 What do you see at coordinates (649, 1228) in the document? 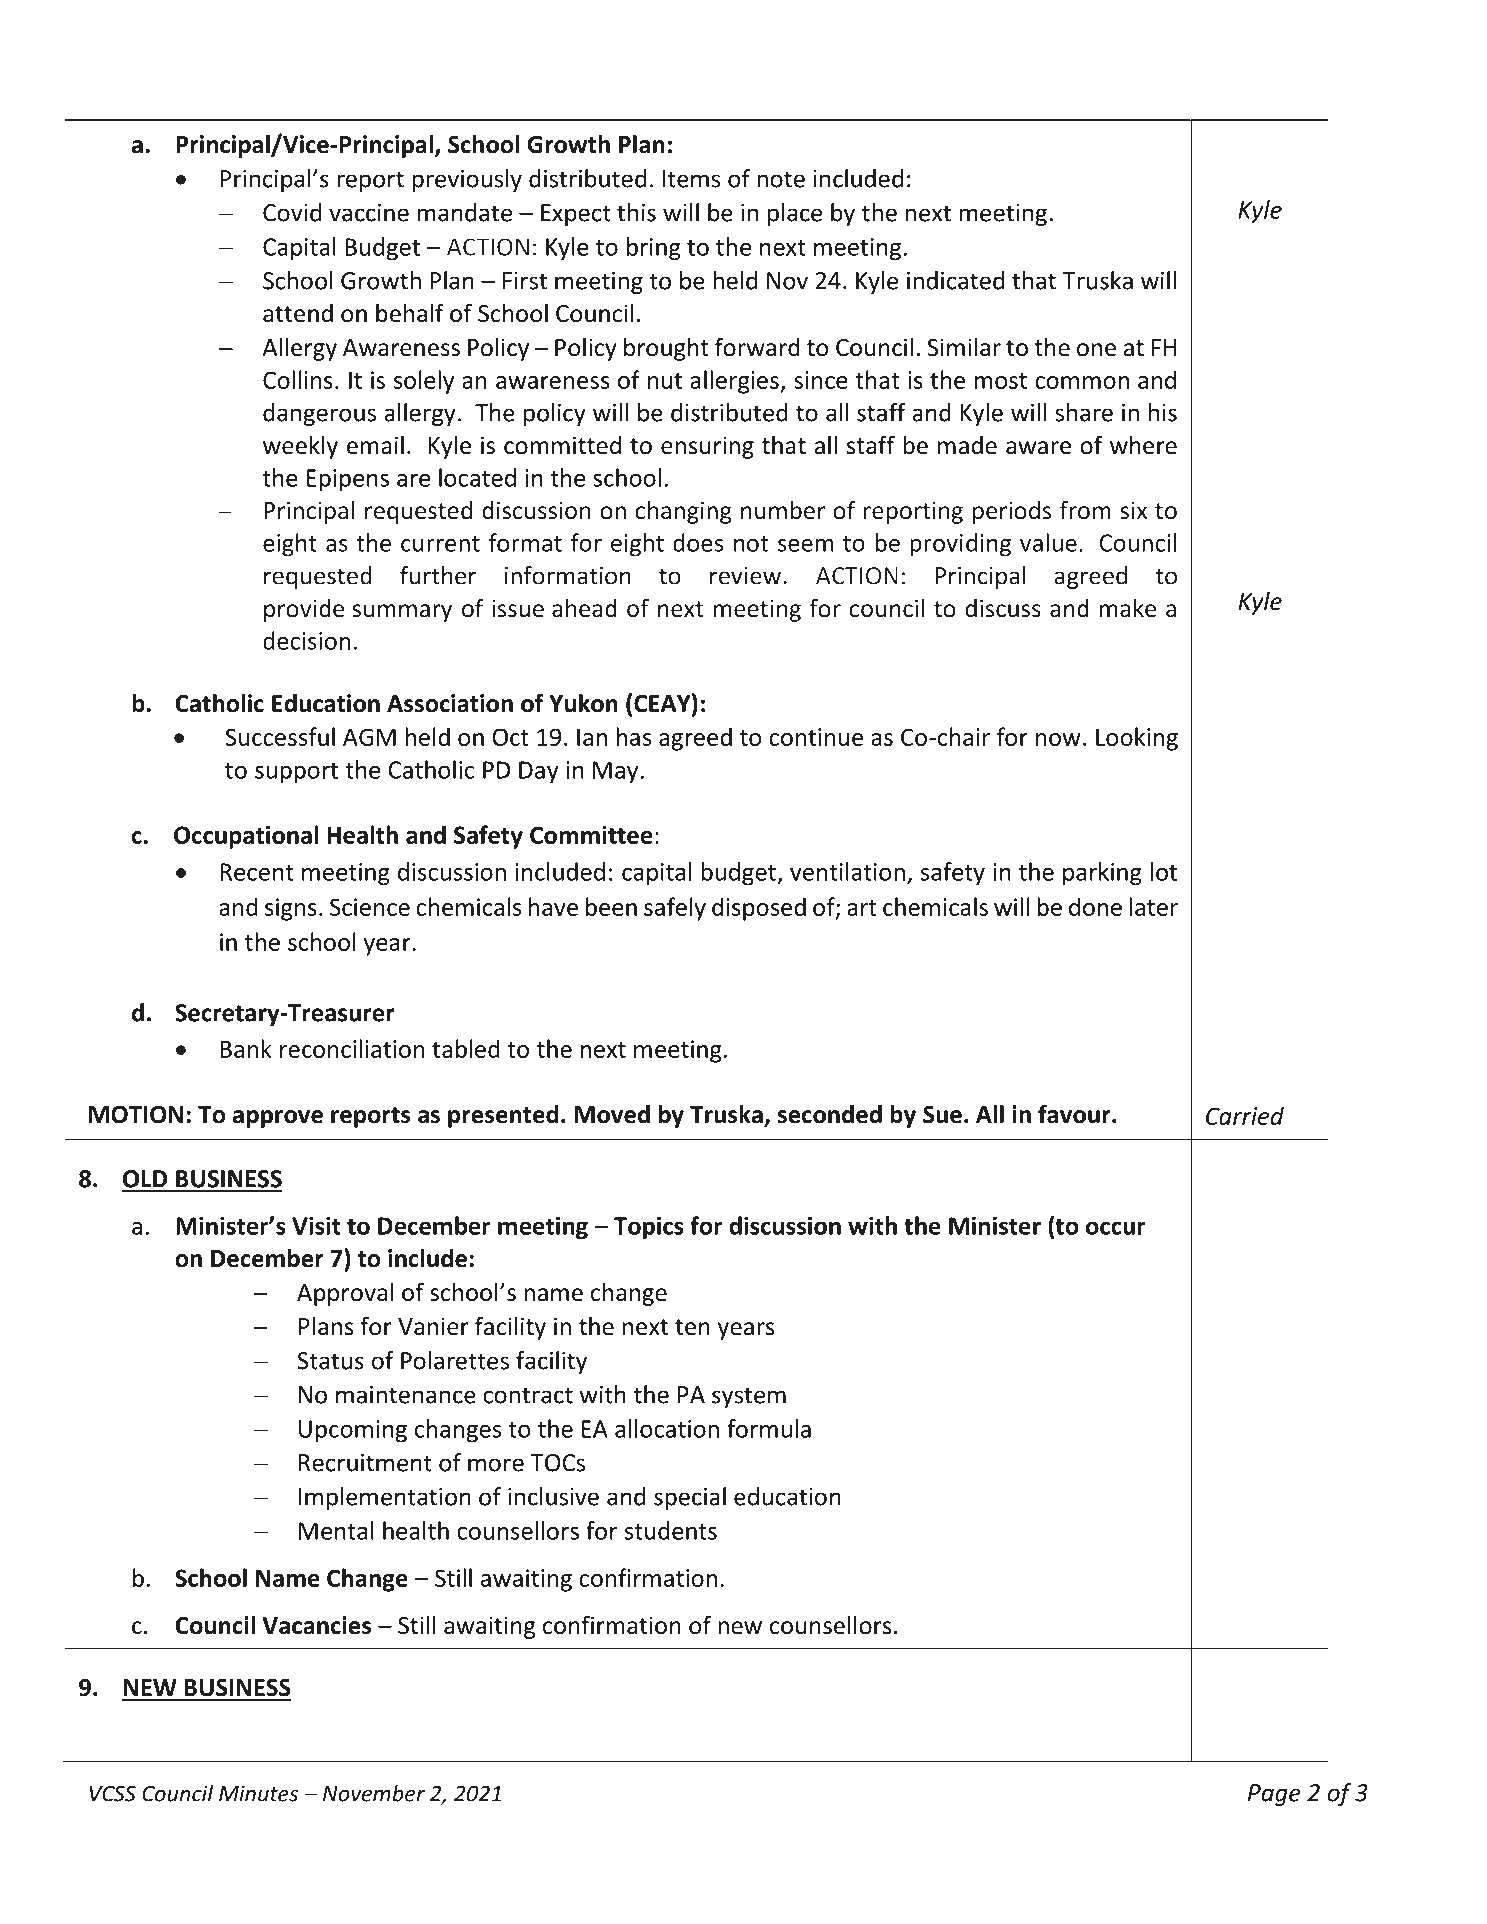
I see `Topics` at bounding box center [649, 1228].
